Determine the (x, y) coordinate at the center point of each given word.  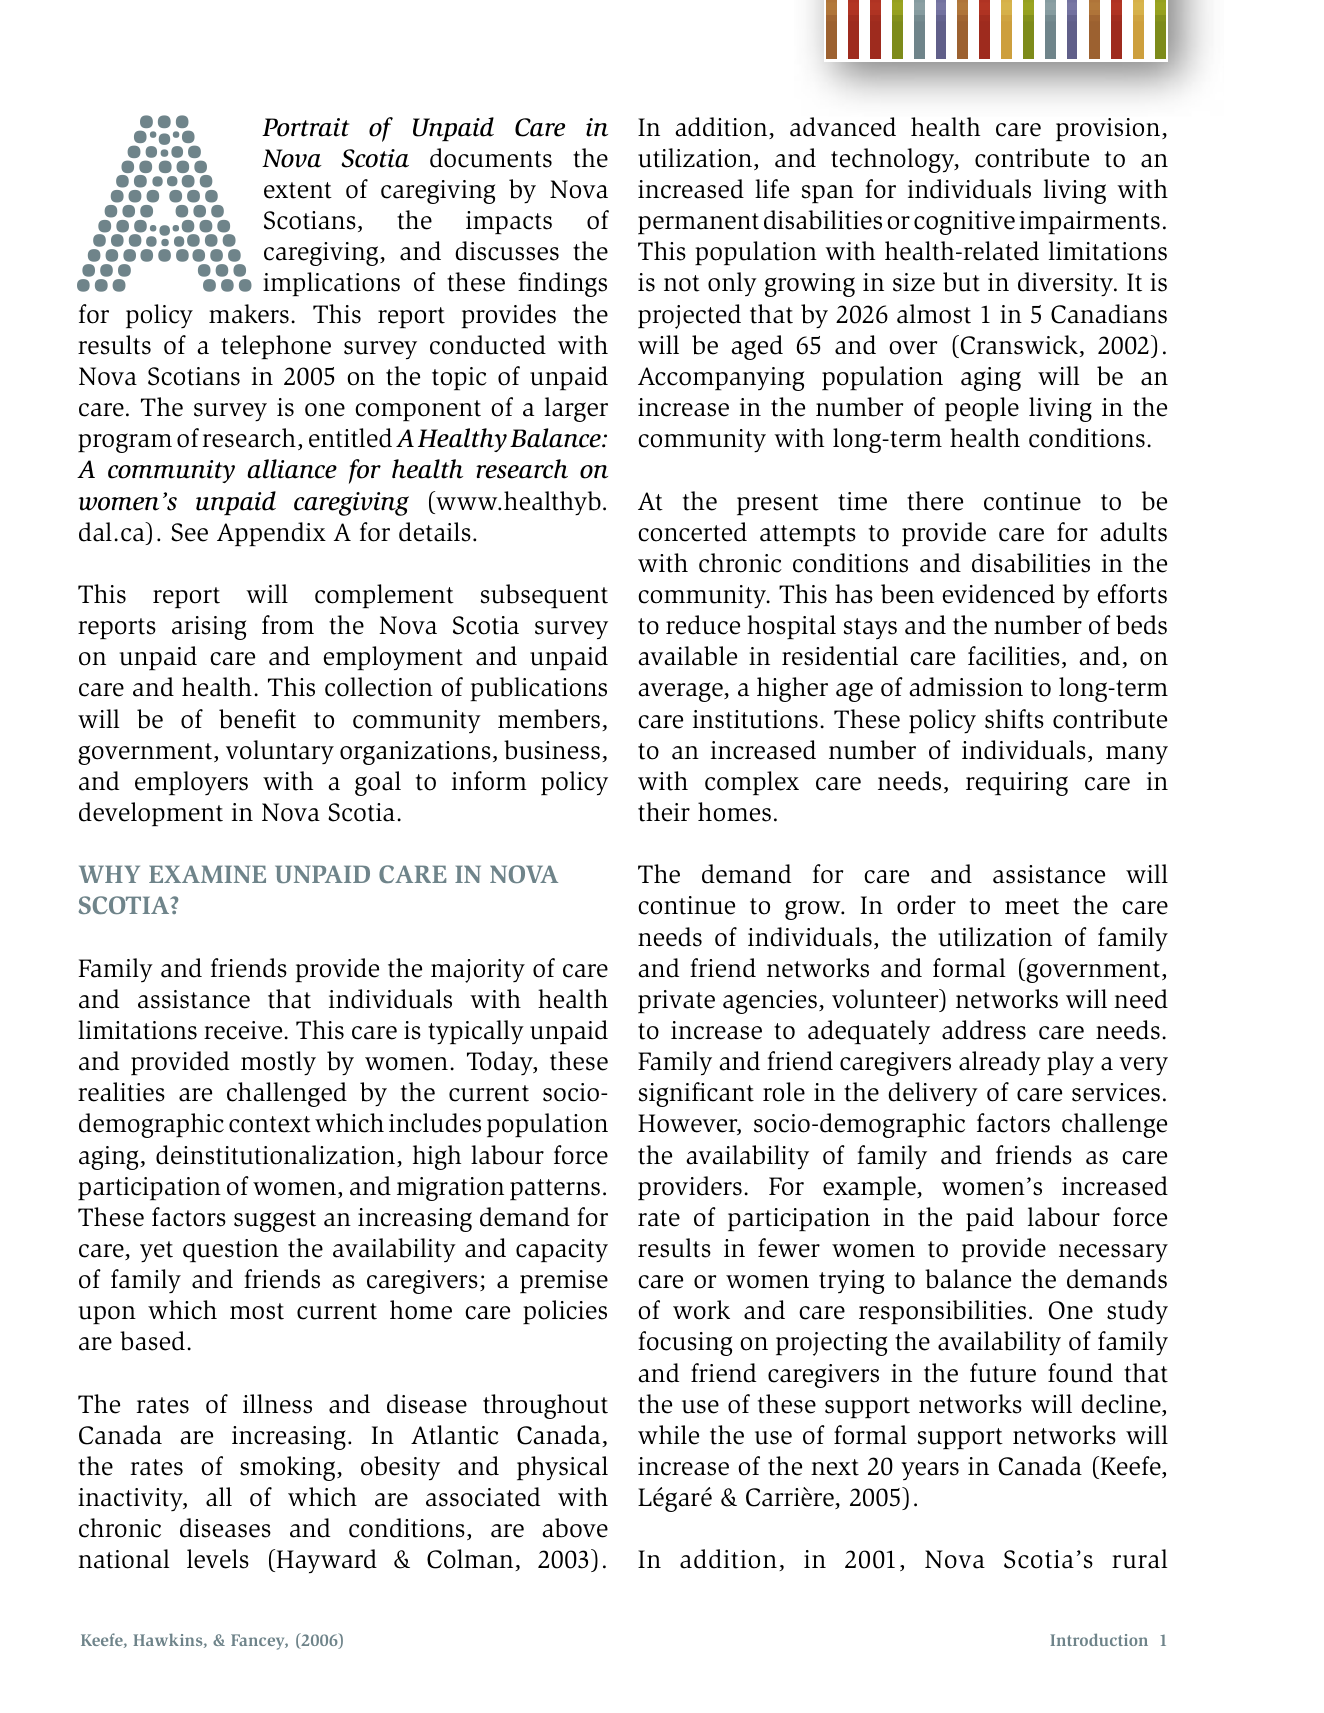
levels (218, 1559)
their (664, 812)
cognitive (964, 223)
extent (298, 190)
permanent (698, 223)
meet (1032, 906)
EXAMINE (207, 874)
